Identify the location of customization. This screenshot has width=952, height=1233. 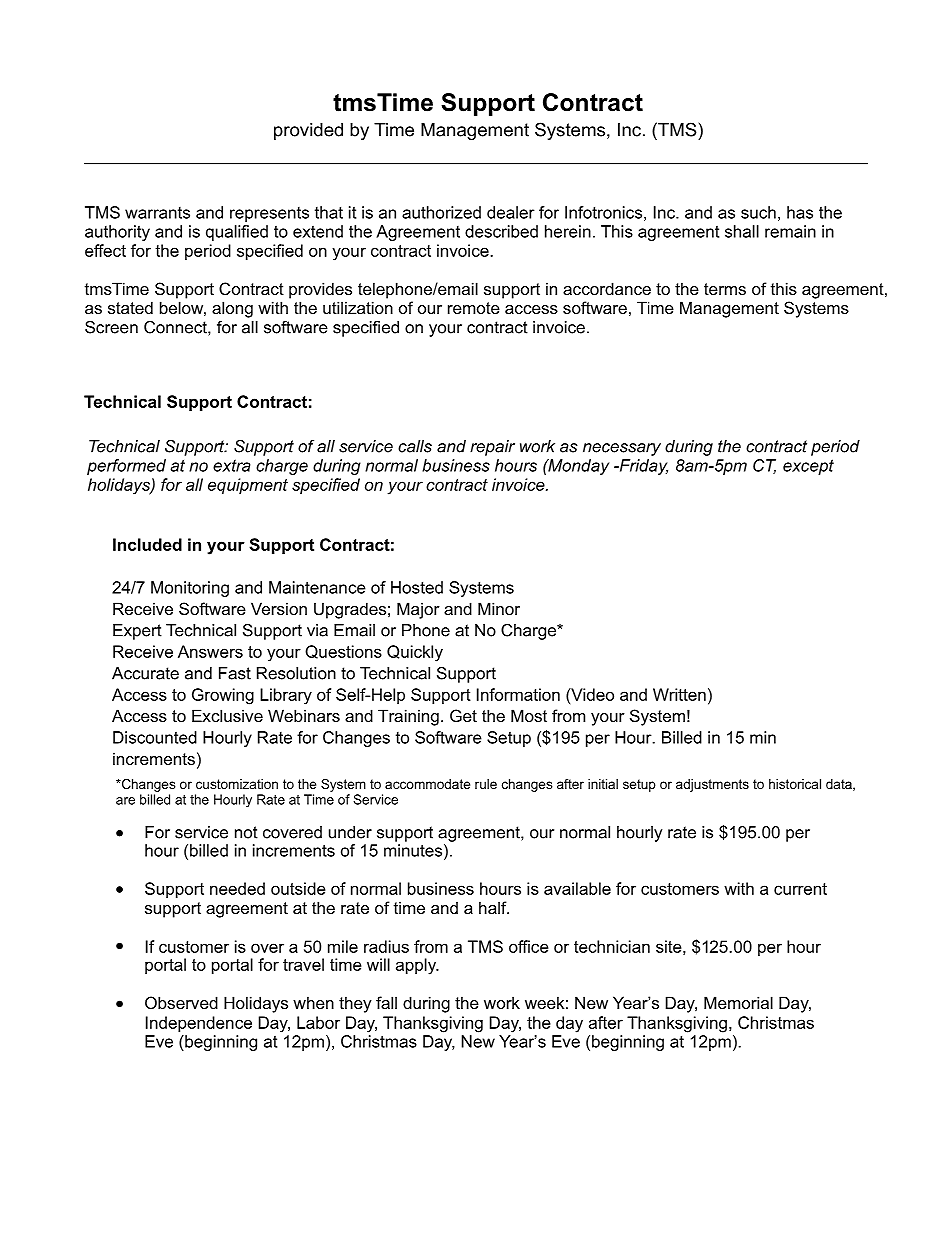
(237, 784).
